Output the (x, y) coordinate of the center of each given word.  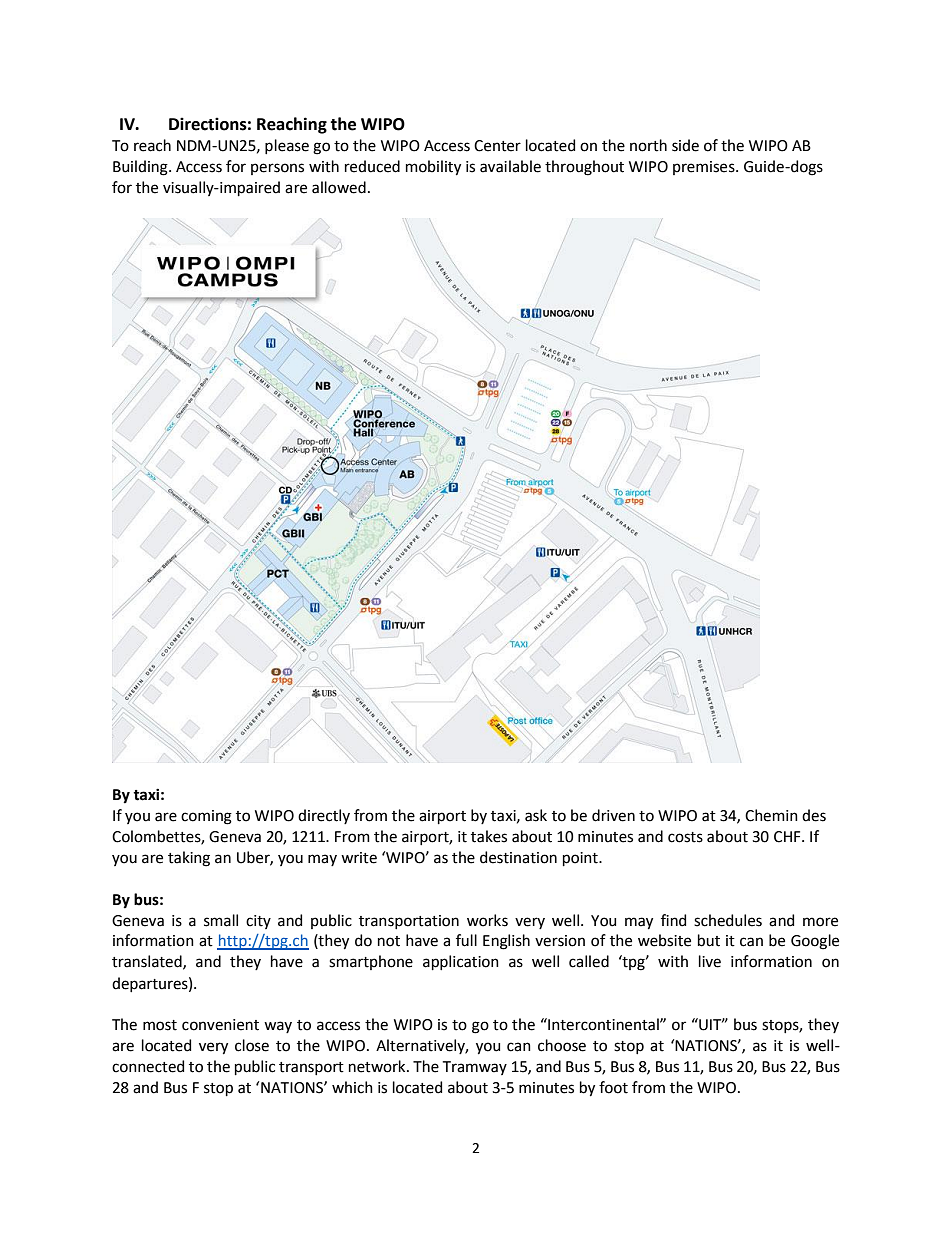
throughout (584, 168)
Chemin (771, 815)
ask (536, 815)
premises (705, 168)
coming (206, 817)
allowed (339, 187)
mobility (433, 168)
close (252, 1045)
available (510, 166)
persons (277, 169)
